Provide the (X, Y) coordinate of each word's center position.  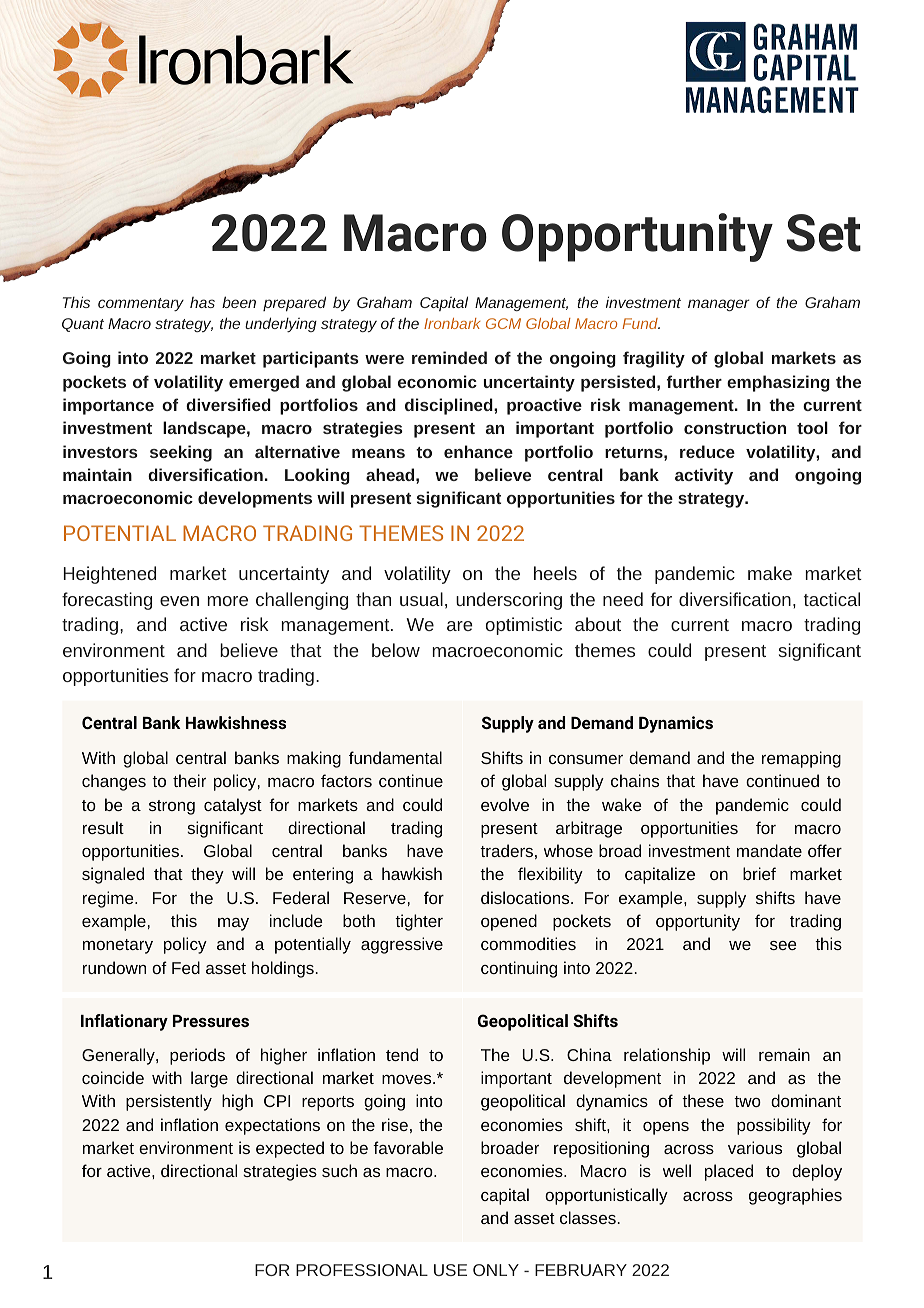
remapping (801, 759)
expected (290, 1149)
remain (784, 1054)
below (396, 650)
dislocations (526, 897)
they (207, 875)
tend (402, 1054)
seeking (181, 453)
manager (719, 305)
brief (759, 873)
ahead (390, 474)
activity (704, 476)
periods (197, 1056)
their (189, 780)
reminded (449, 357)
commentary (141, 304)
